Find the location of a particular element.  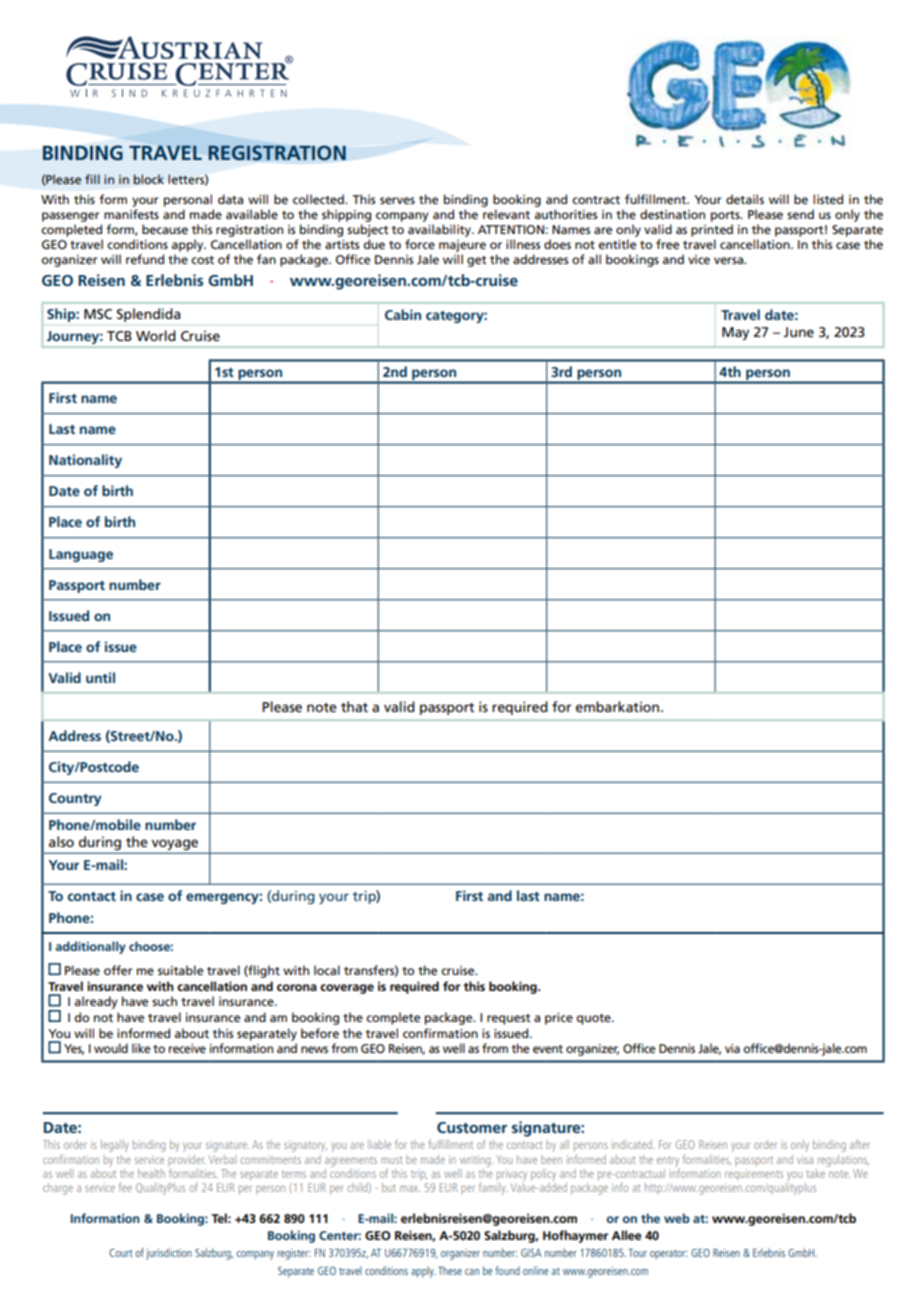

manifests is located at coordinates (131, 214).
